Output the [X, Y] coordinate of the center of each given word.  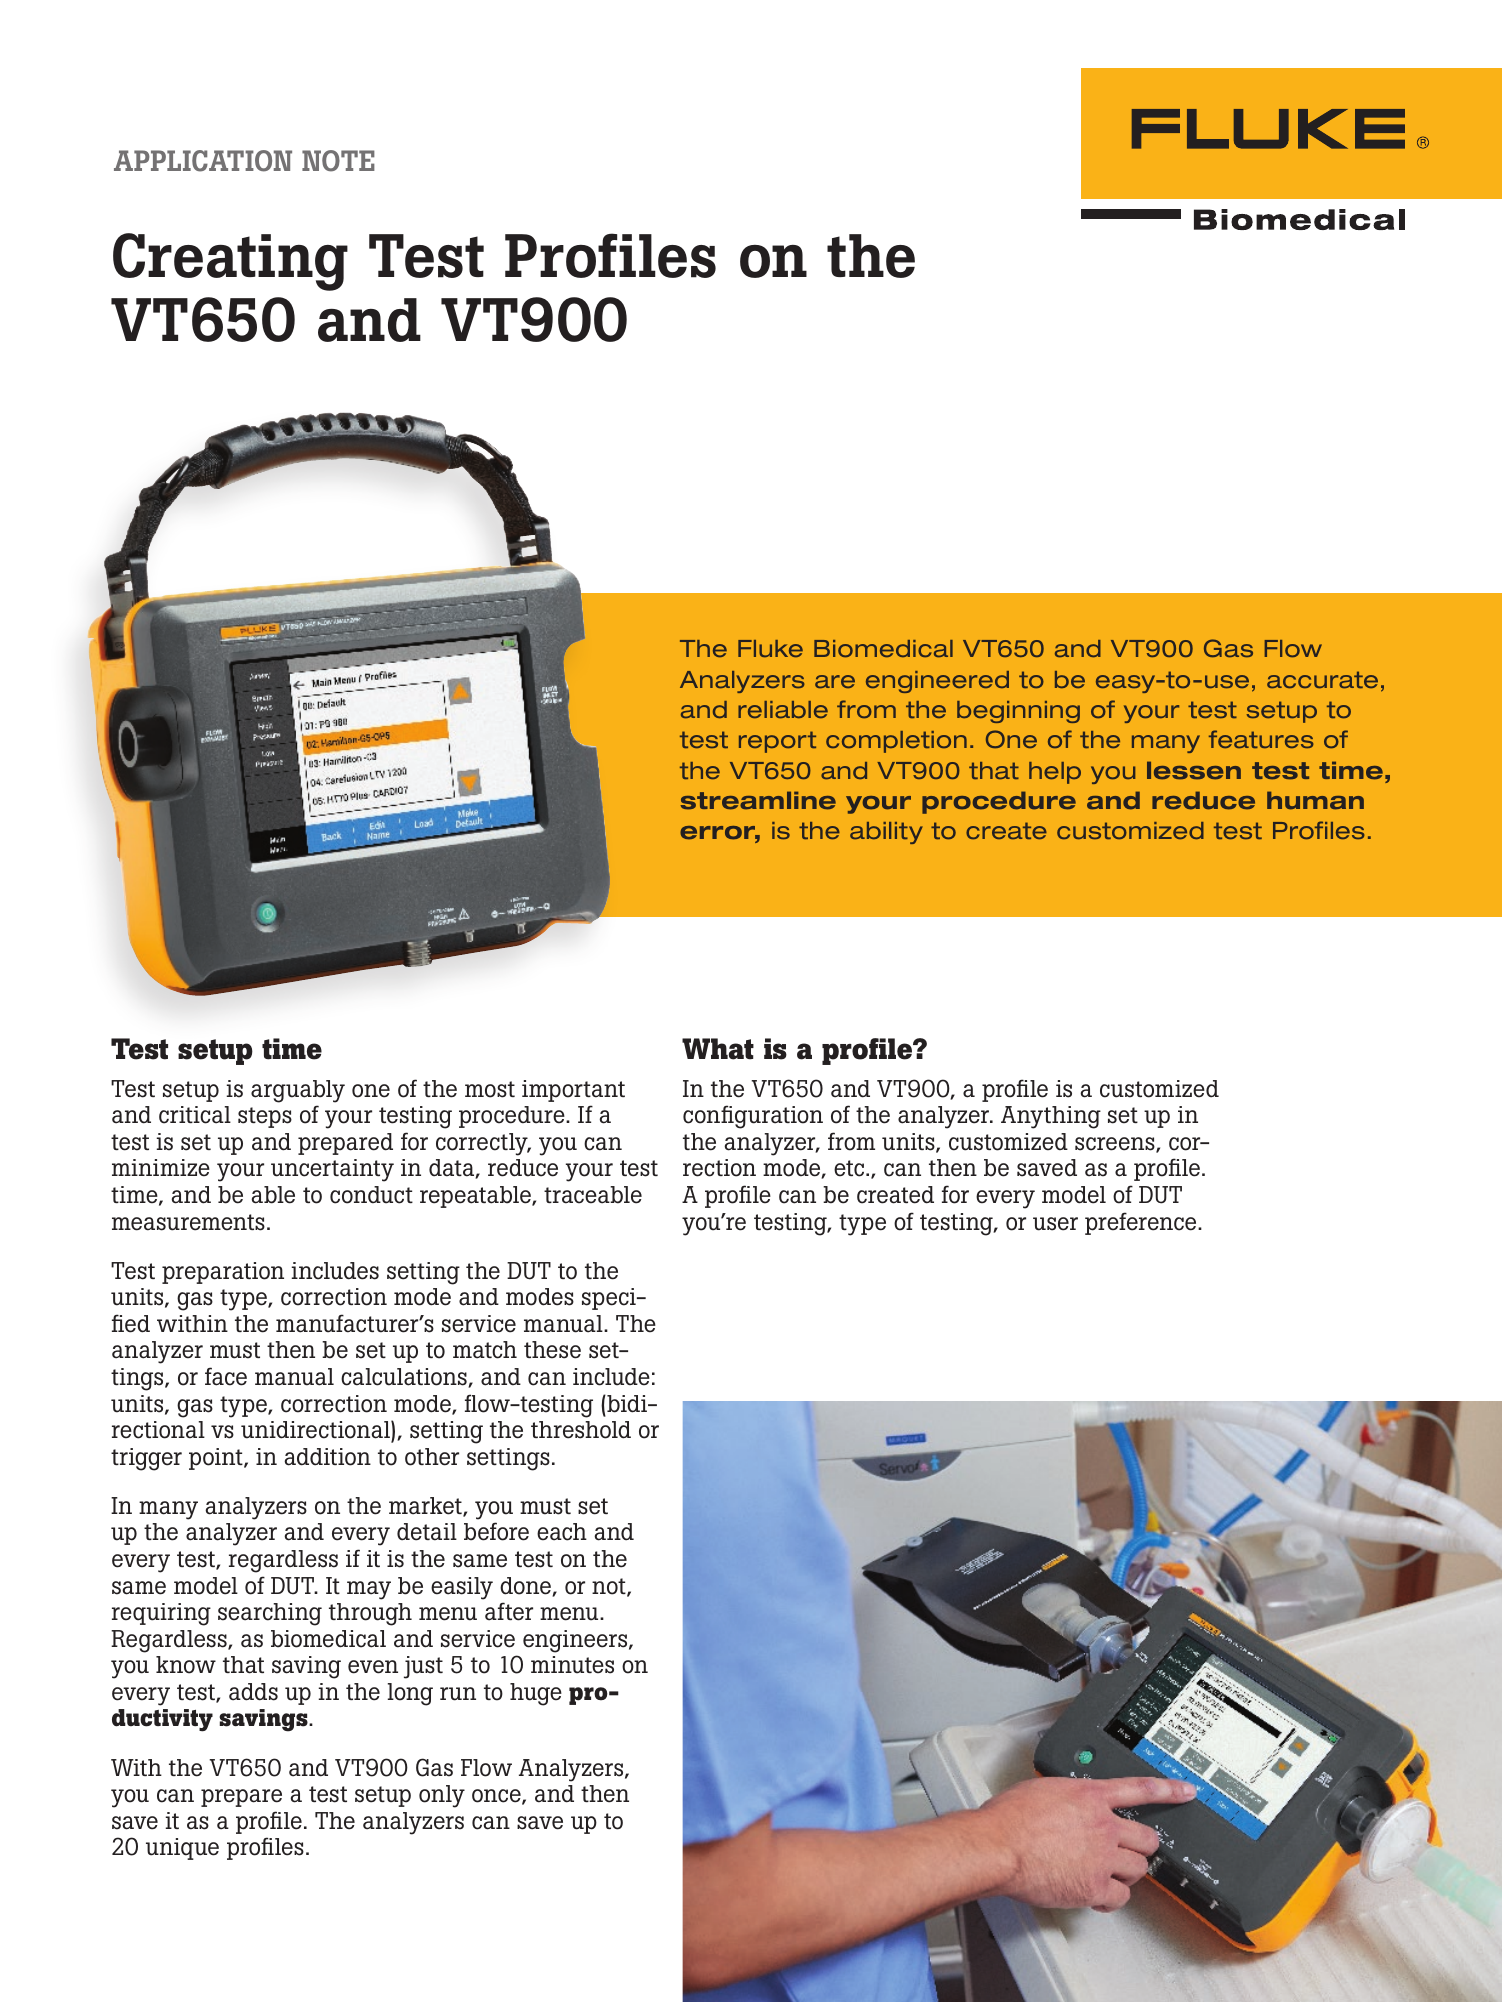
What [718, 1049]
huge [536, 1694]
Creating [230, 262]
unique [182, 1849]
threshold [581, 1430]
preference [1142, 1223]
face [226, 1376]
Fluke [770, 648]
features [1261, 739]
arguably [298, 1091]
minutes [572, 1665]
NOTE [338, 161]
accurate [1322, 680]
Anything [1051, 1117]
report [777, 742]
